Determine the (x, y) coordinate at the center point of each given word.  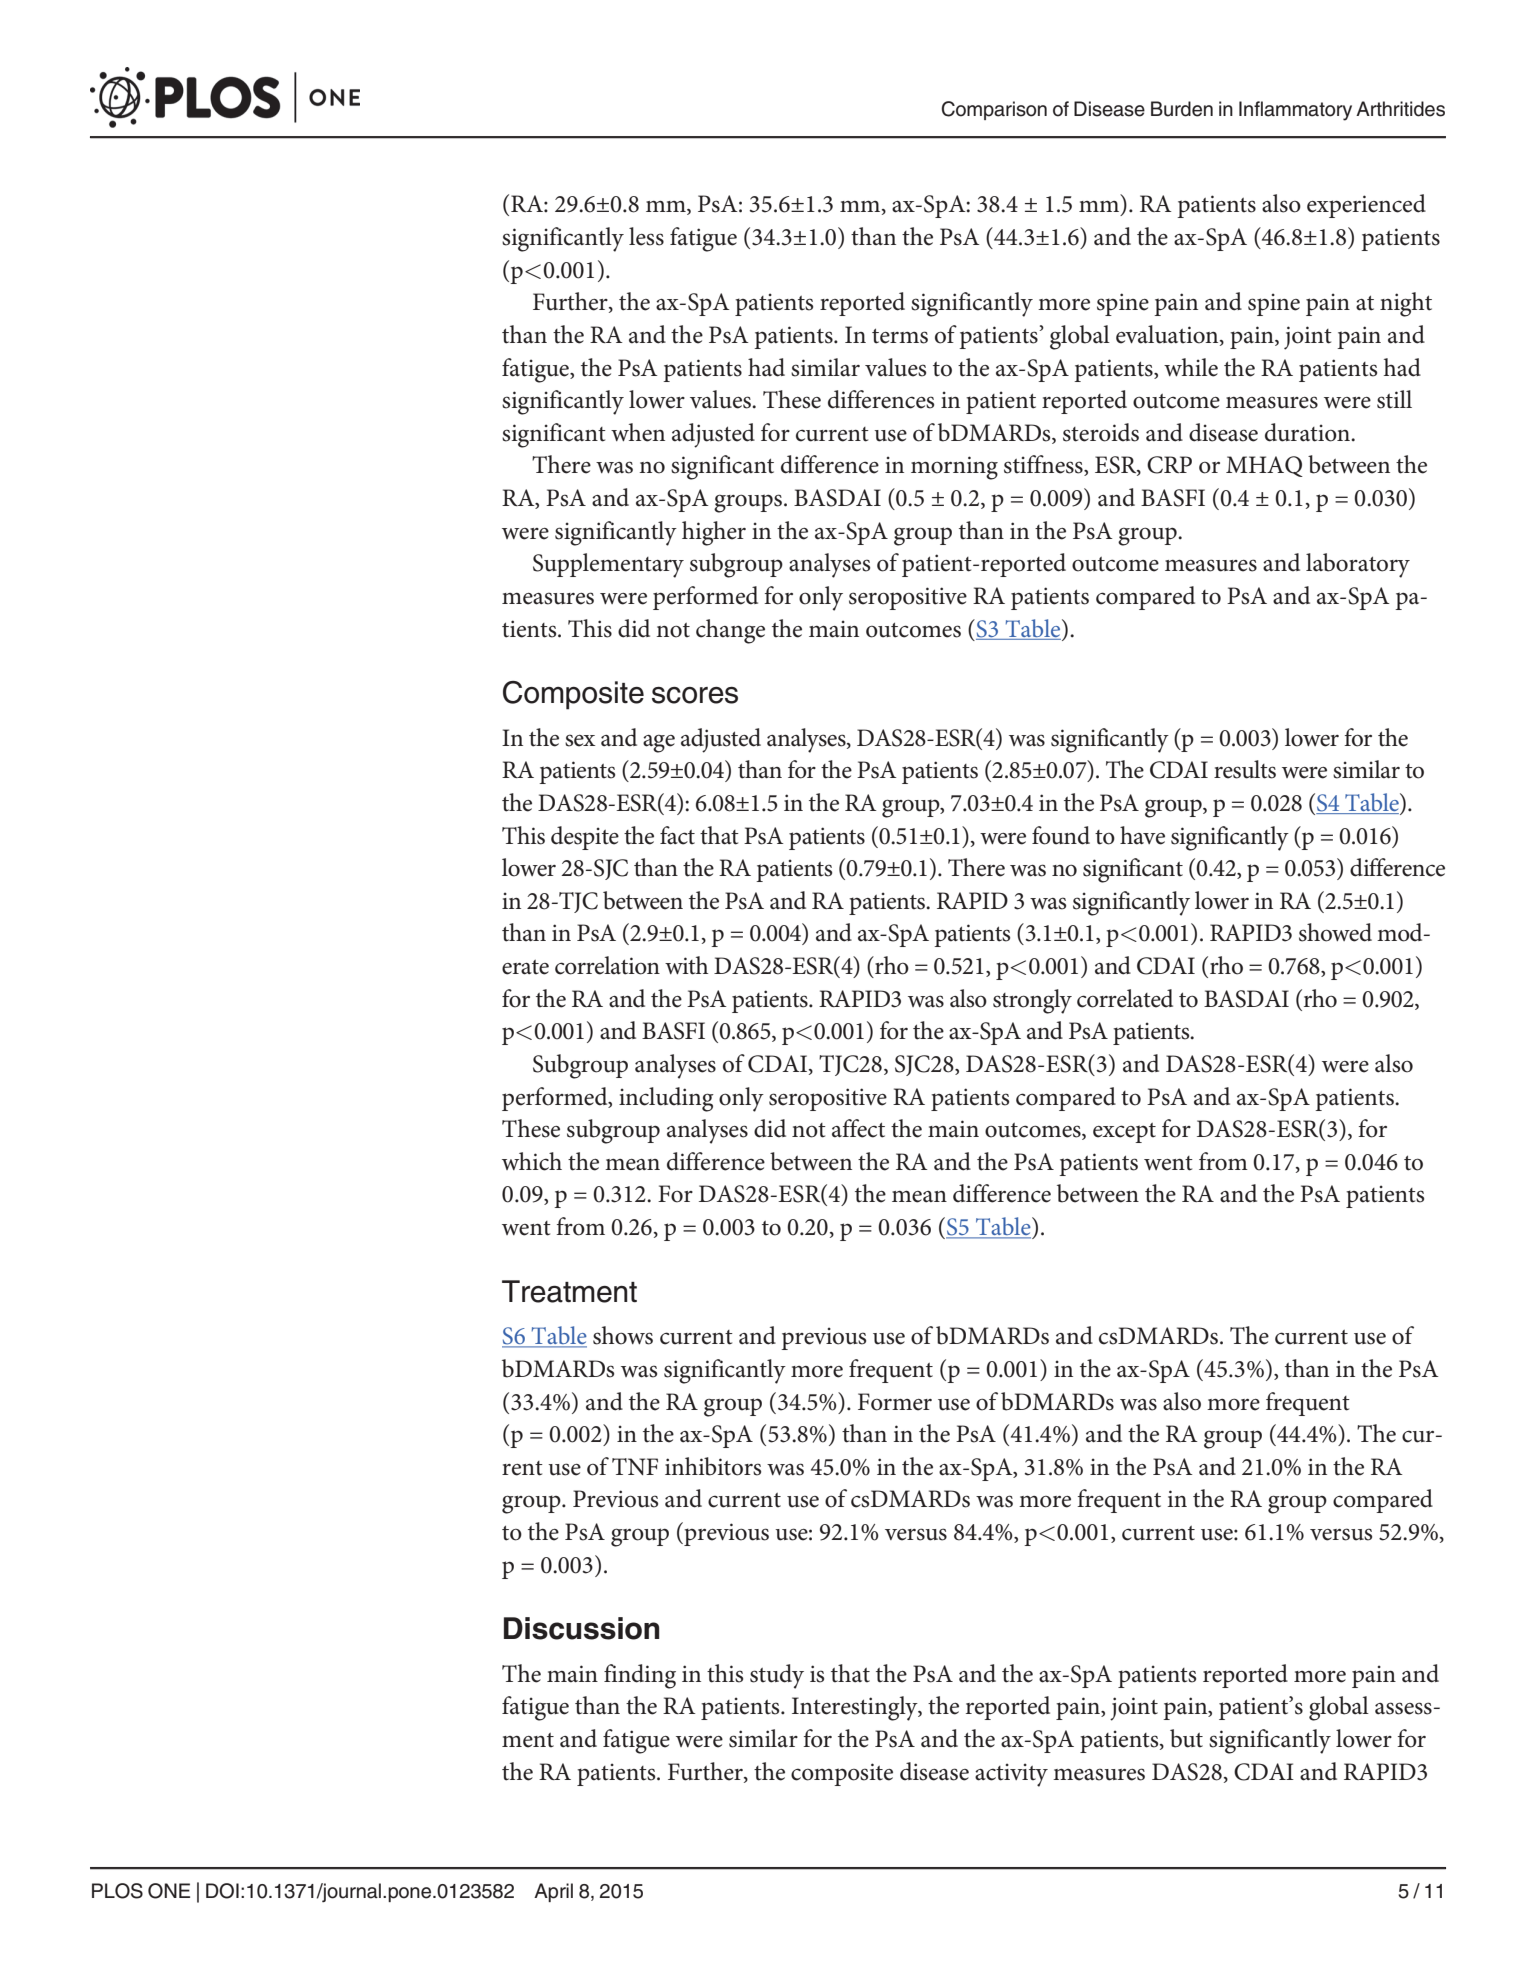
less (646, 236)
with (686, 965)
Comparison (994, 110)
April (553, 1892)
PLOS (117, 1891)
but (1186, 1738)
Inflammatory (1295, 111)
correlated (1125, 998)
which (532, 1161)
